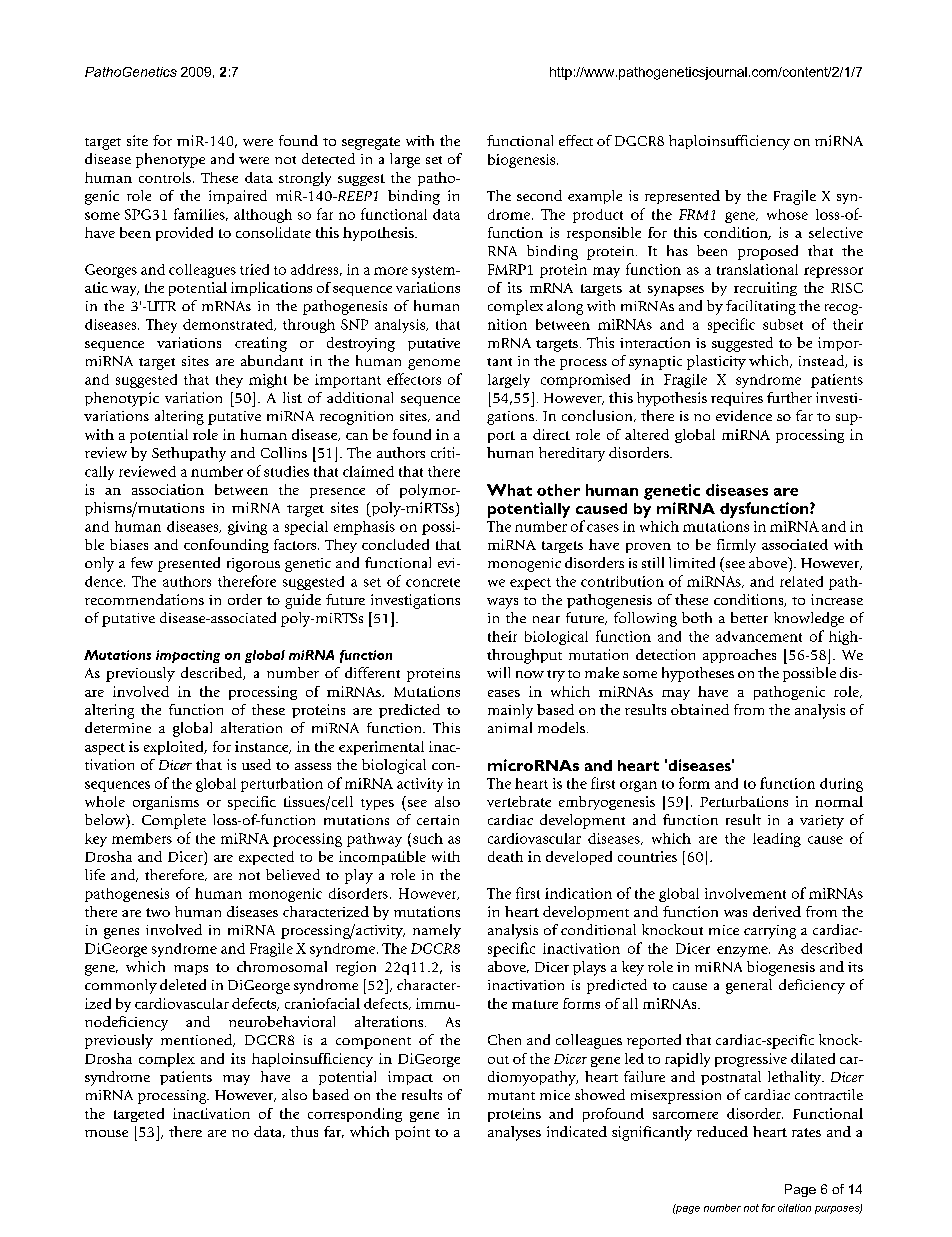 This screenshot has height=1237, width=952. I want to click on will, so click(498, 672).
